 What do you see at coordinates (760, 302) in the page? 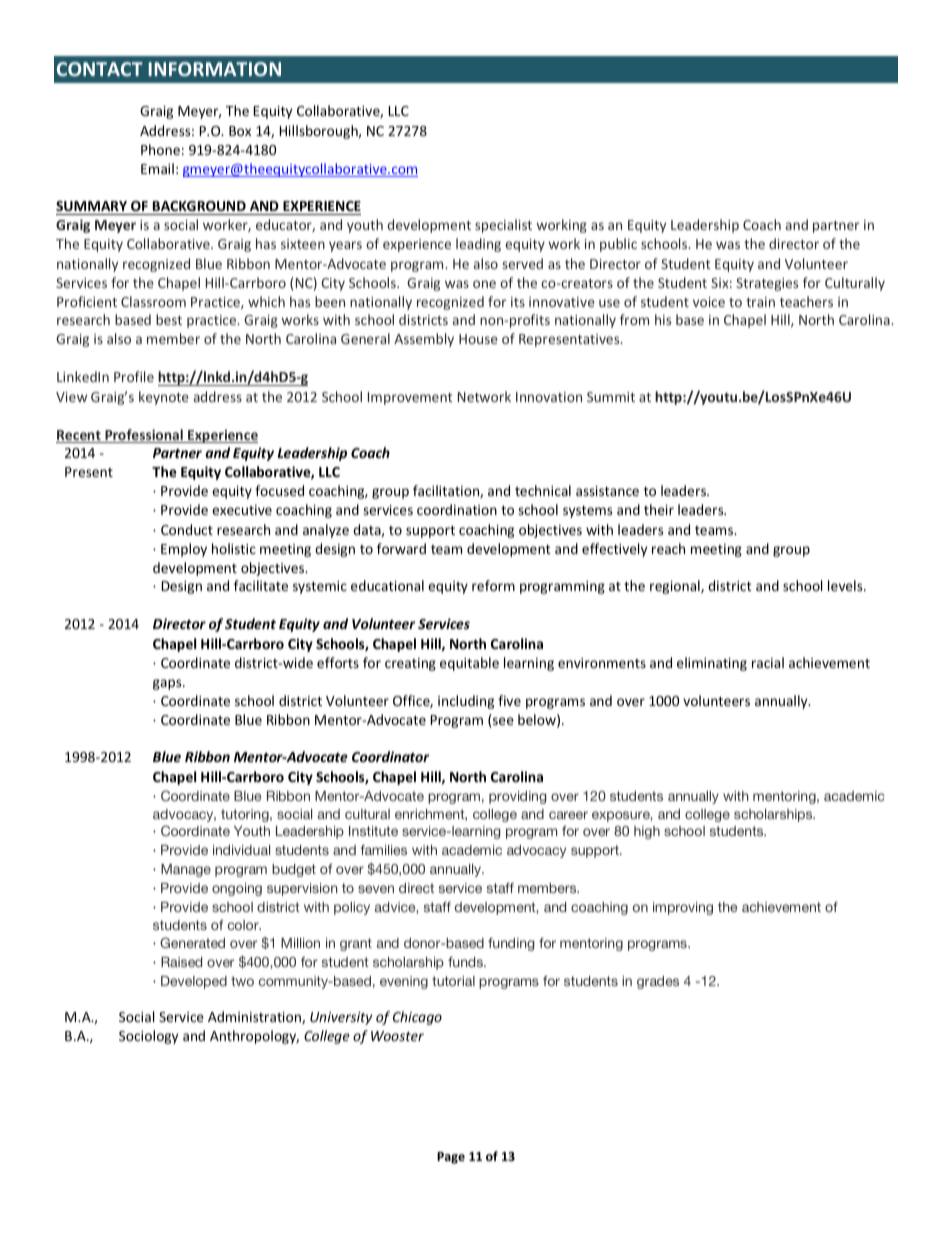
I see `train` at bounding box center [760, 302].
